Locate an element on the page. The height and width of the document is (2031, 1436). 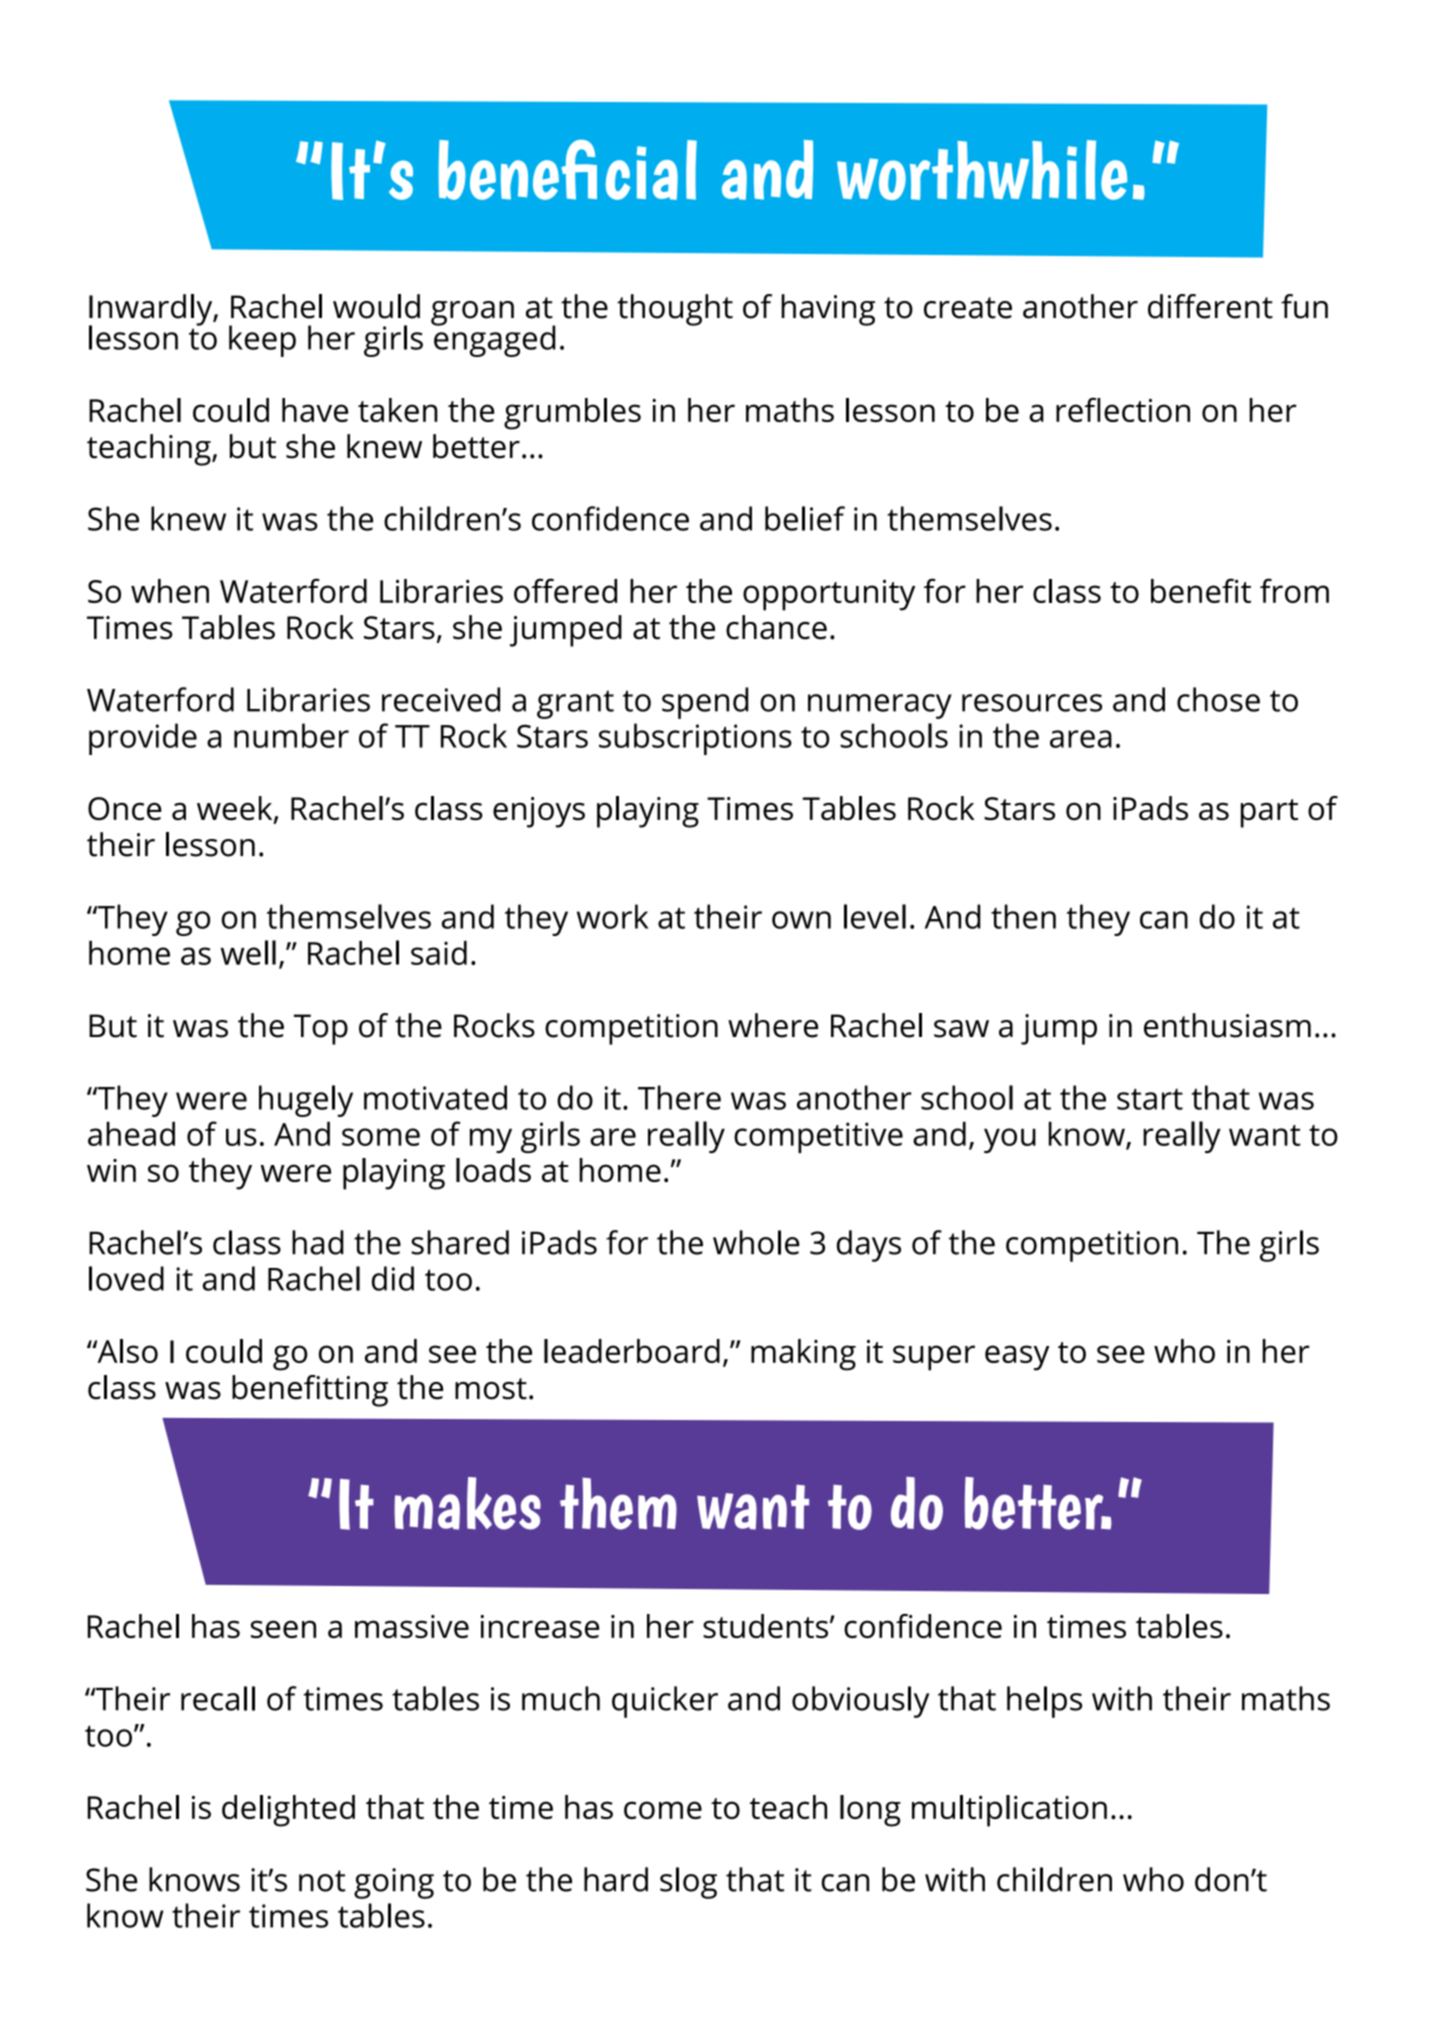
whole is located at coordinates (756, 1242).
